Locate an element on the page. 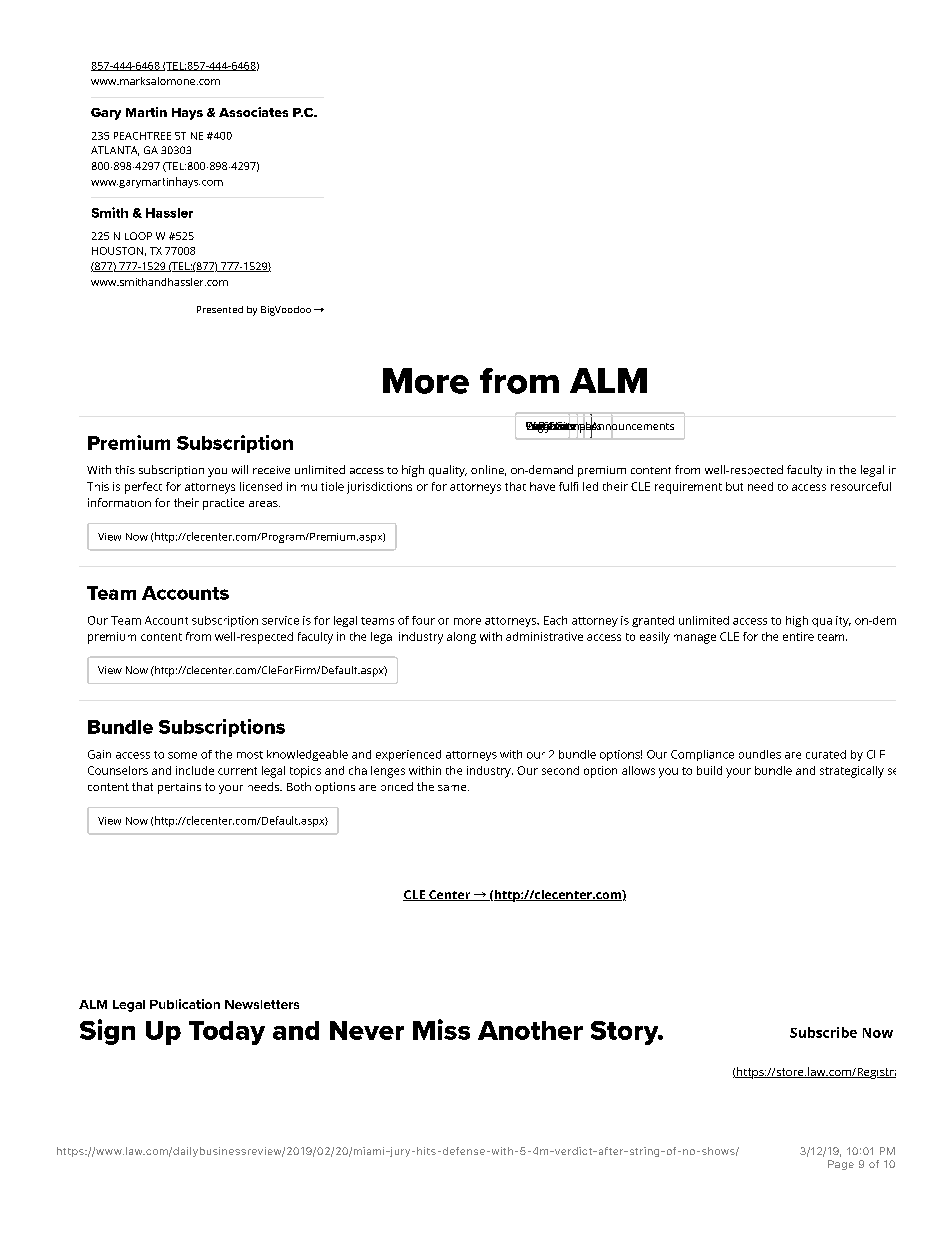 The image size is (952, 1233). along is located at coordinates (461, 638).
